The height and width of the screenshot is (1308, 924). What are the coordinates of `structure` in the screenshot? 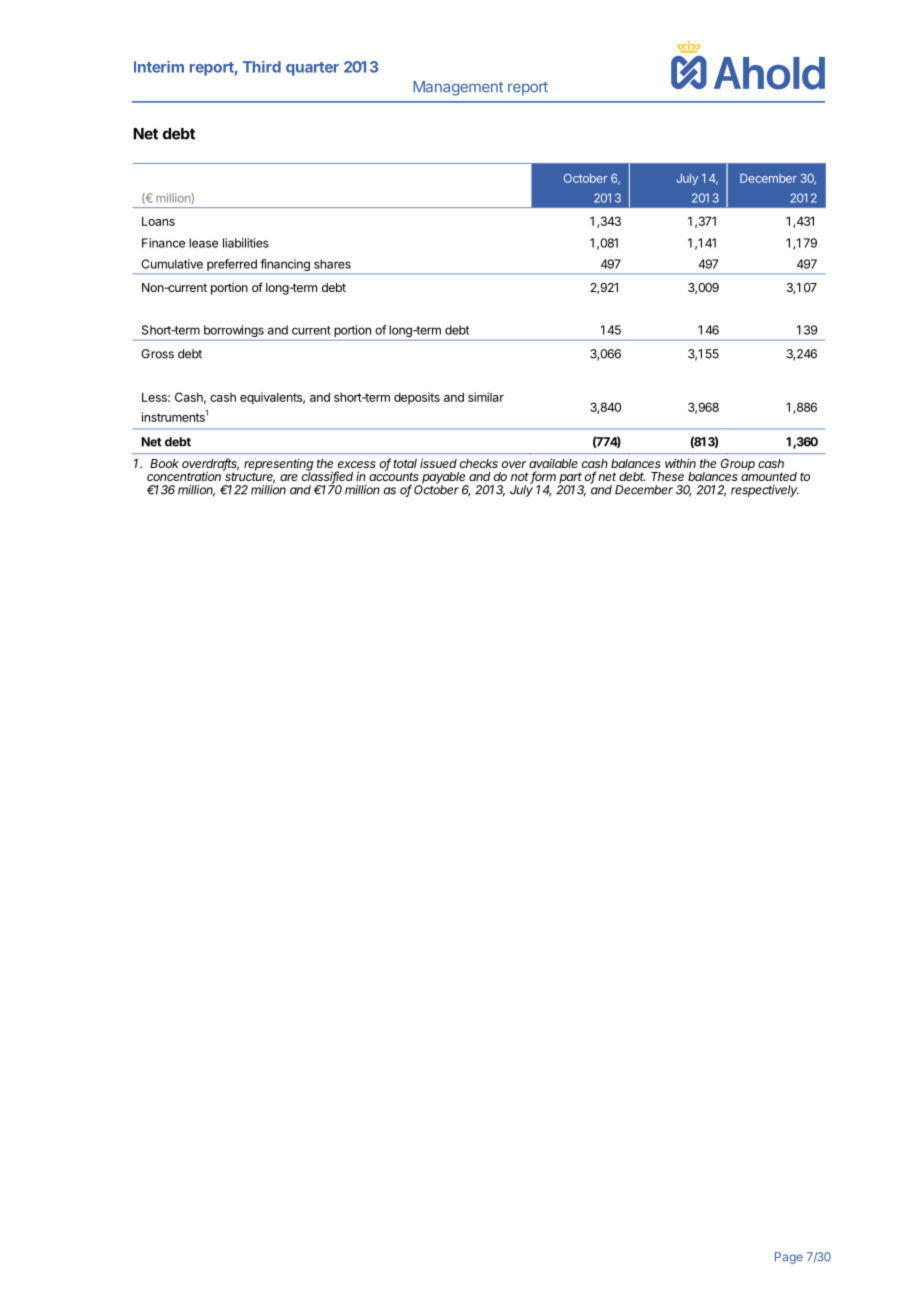 It's located at (249, 476).
